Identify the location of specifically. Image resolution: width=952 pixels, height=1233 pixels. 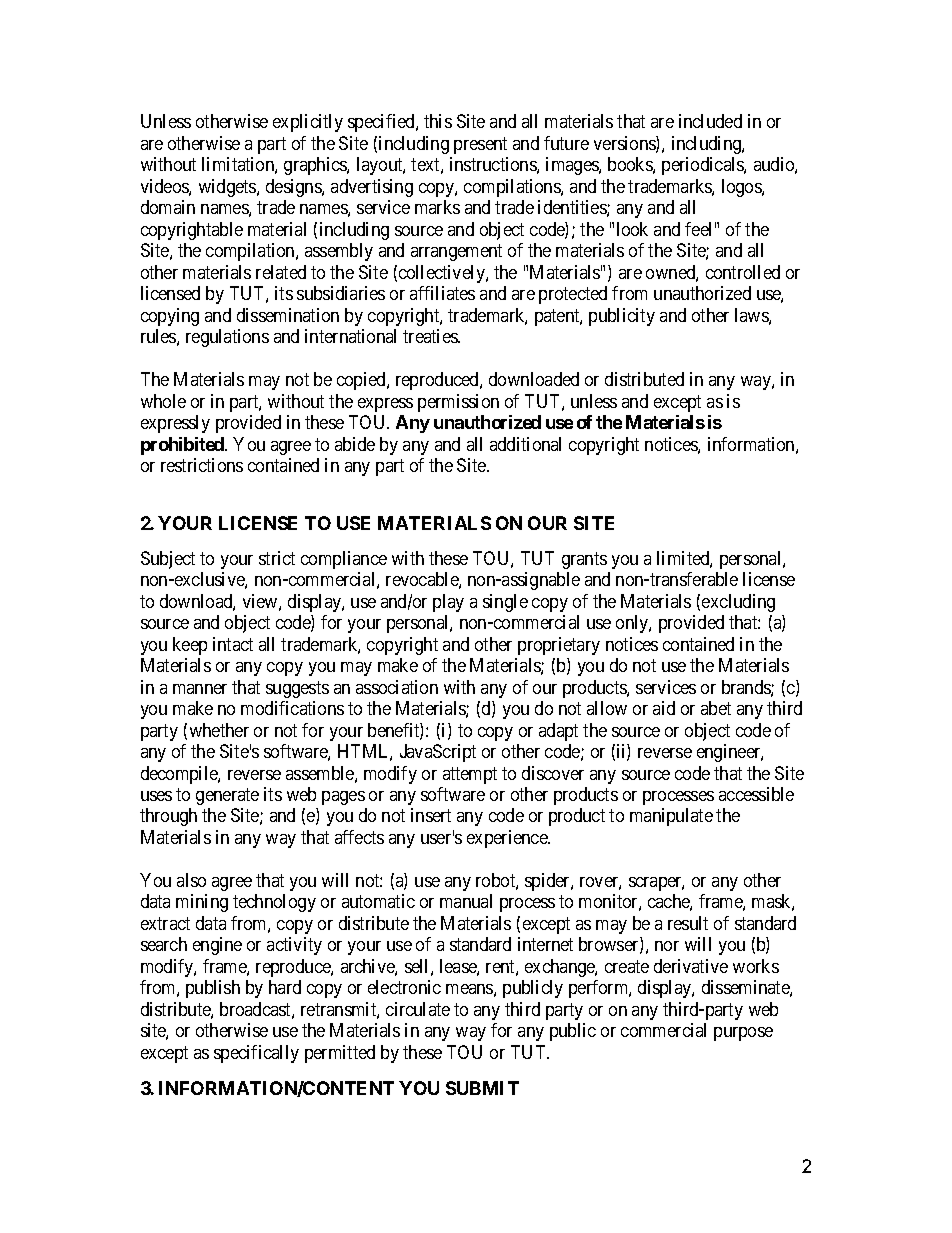
(256, 1054).
